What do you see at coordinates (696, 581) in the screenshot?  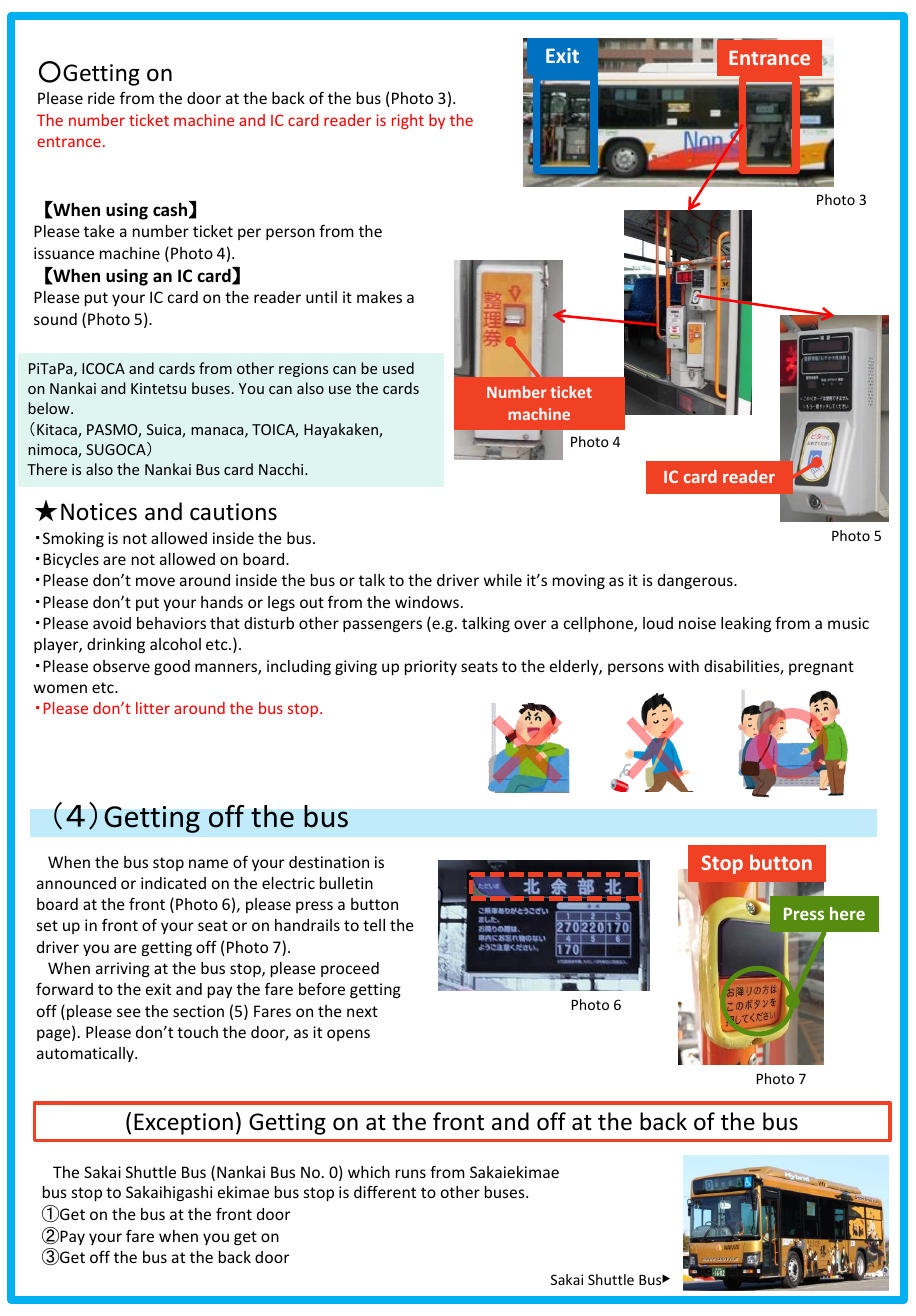 I see `dangerous` at bounding box center [696, 581].
